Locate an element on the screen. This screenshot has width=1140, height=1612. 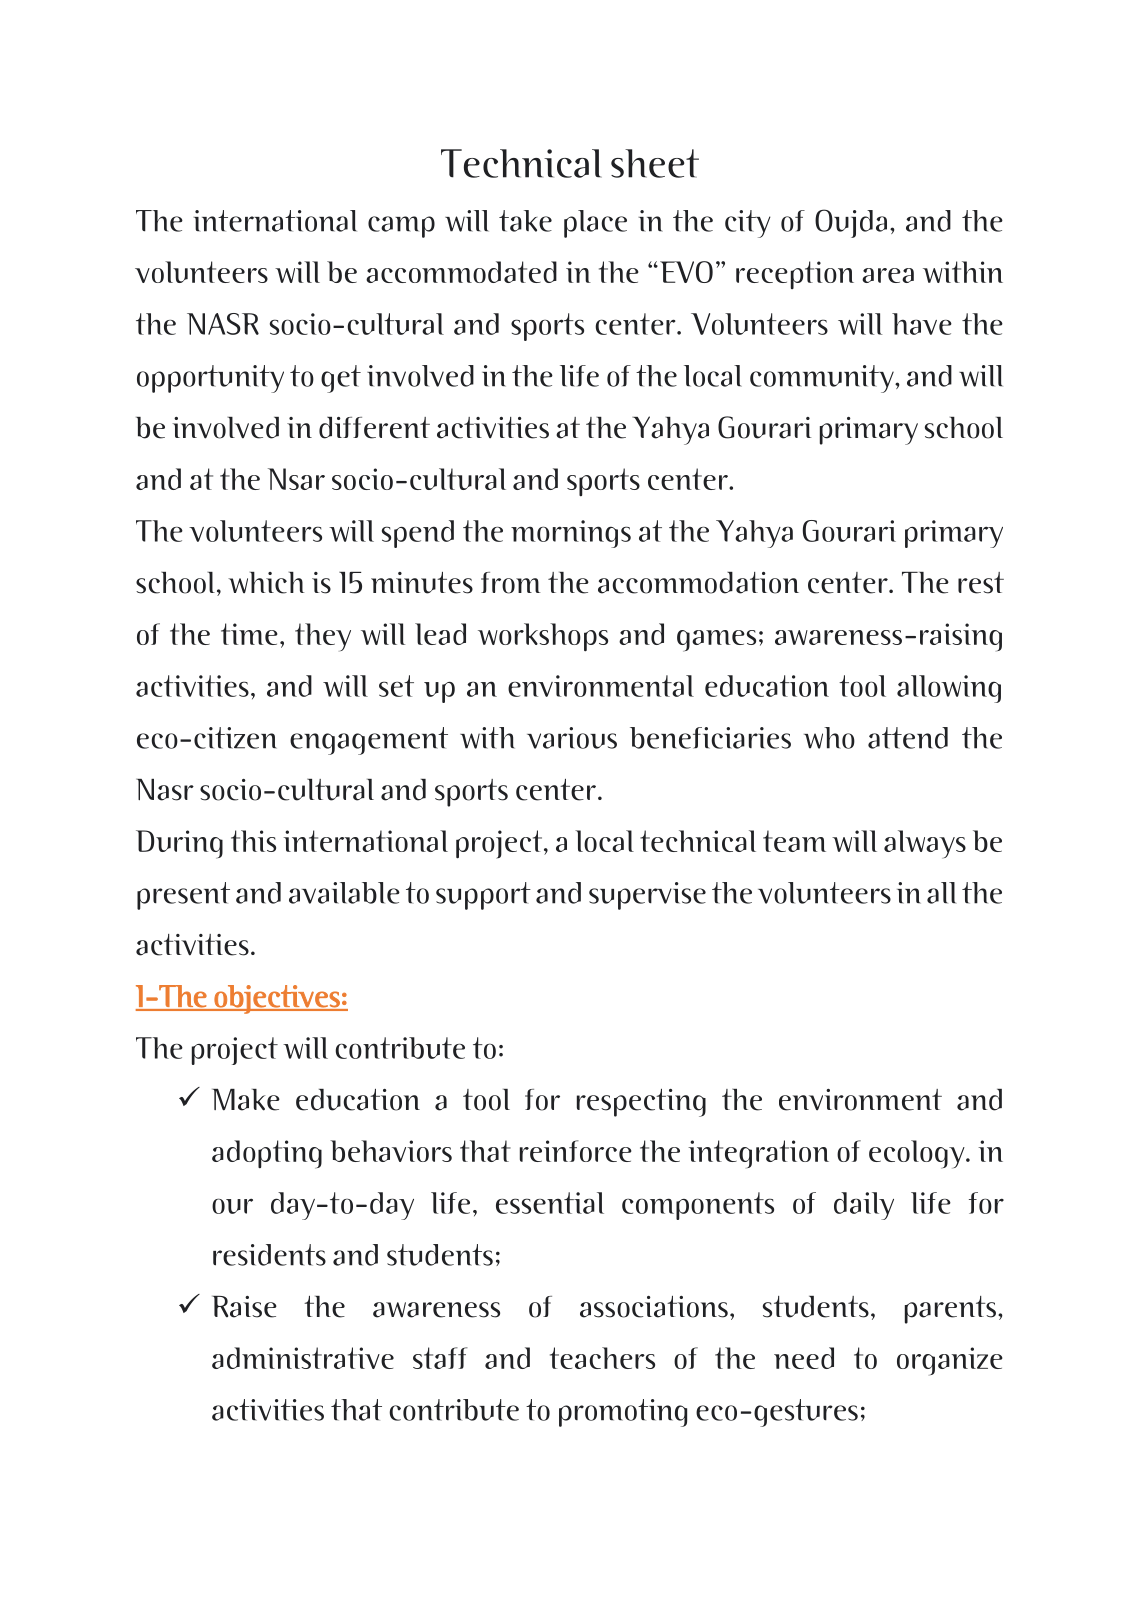
various is located at coordinates (572, 738).
